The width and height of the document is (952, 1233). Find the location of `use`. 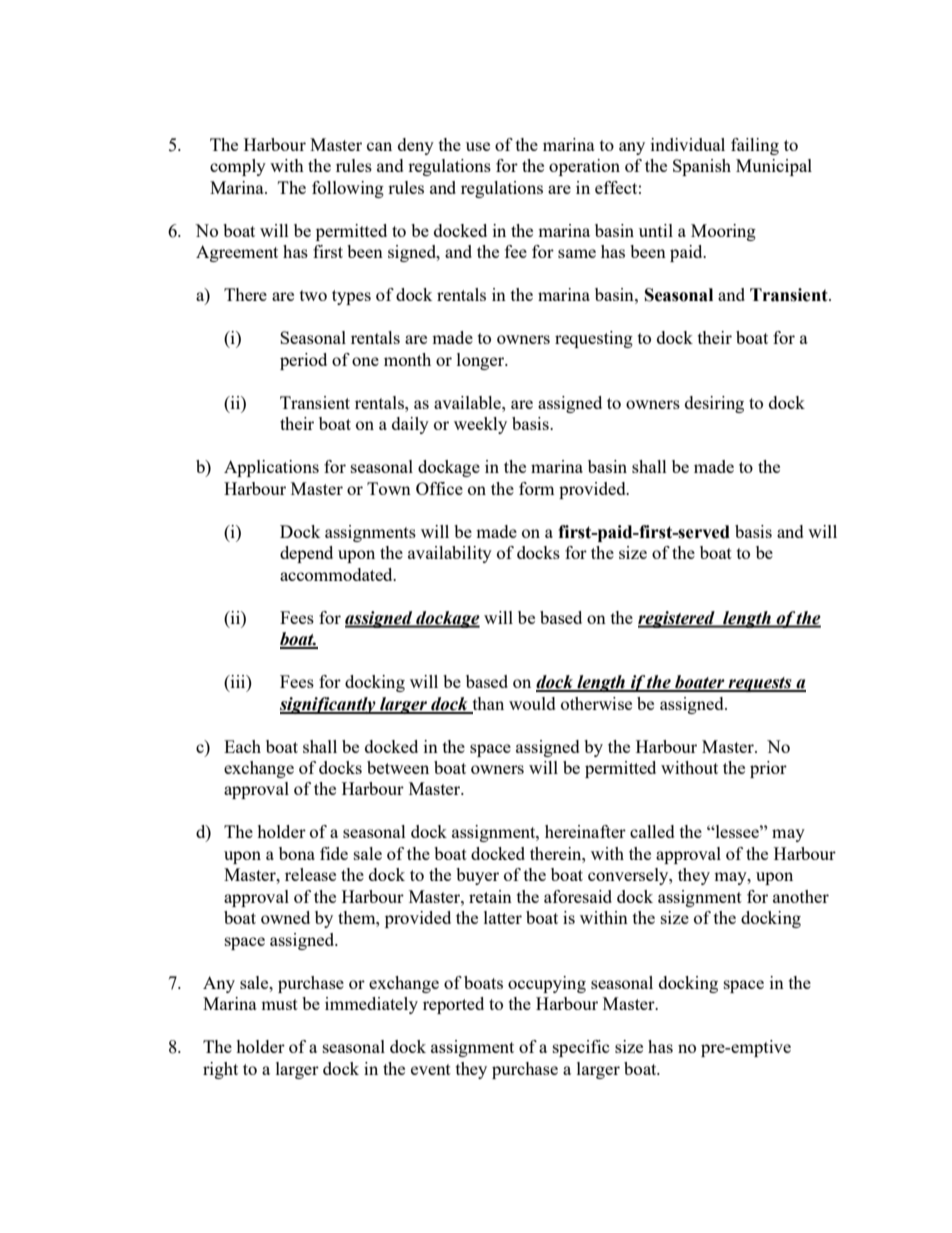

use is located at coordinates (478, 146).
